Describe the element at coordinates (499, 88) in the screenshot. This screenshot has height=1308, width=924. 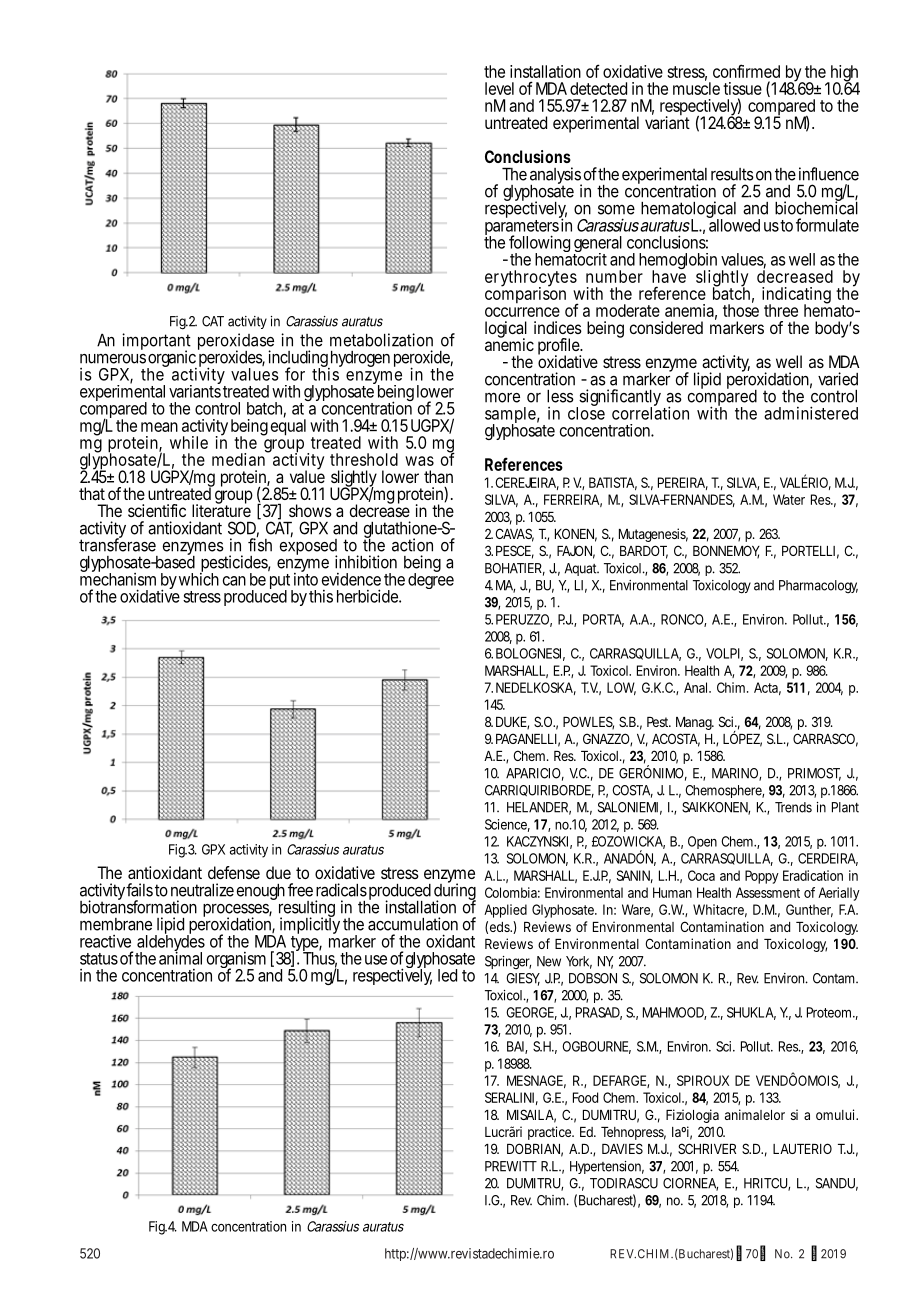
I see `level` at that location.
